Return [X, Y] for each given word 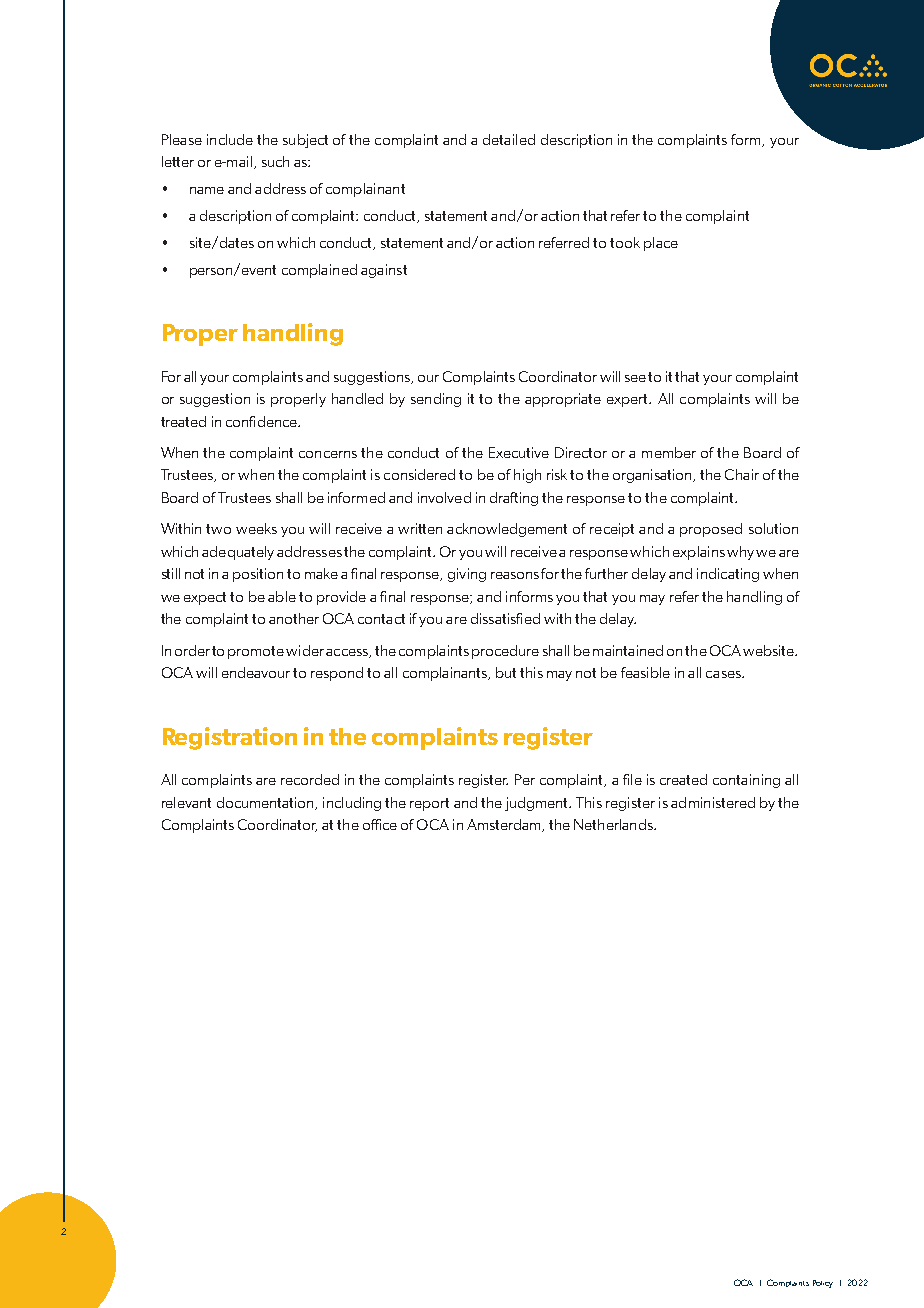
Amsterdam [505, 825]
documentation [266, 803]
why [740, 553]
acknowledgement [507, 530]
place [661, 244]
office [380, 824]
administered [713, 802]
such [275, 161]
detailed [509, 139]
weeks [256, 528]
